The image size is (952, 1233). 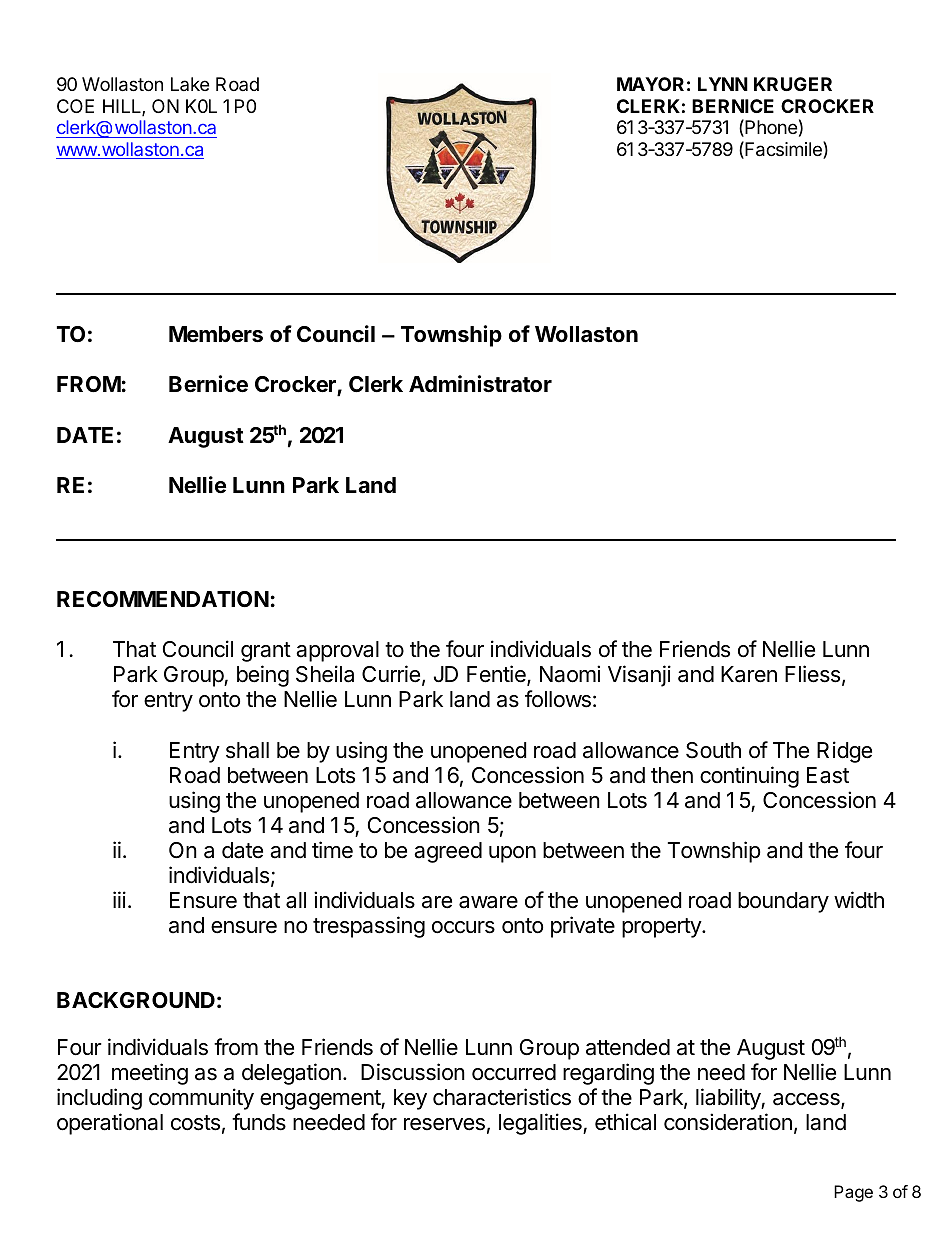 What do you see at coordinates (216, 334) in the image?
I see `Members` at bounding box center [216, 334].
